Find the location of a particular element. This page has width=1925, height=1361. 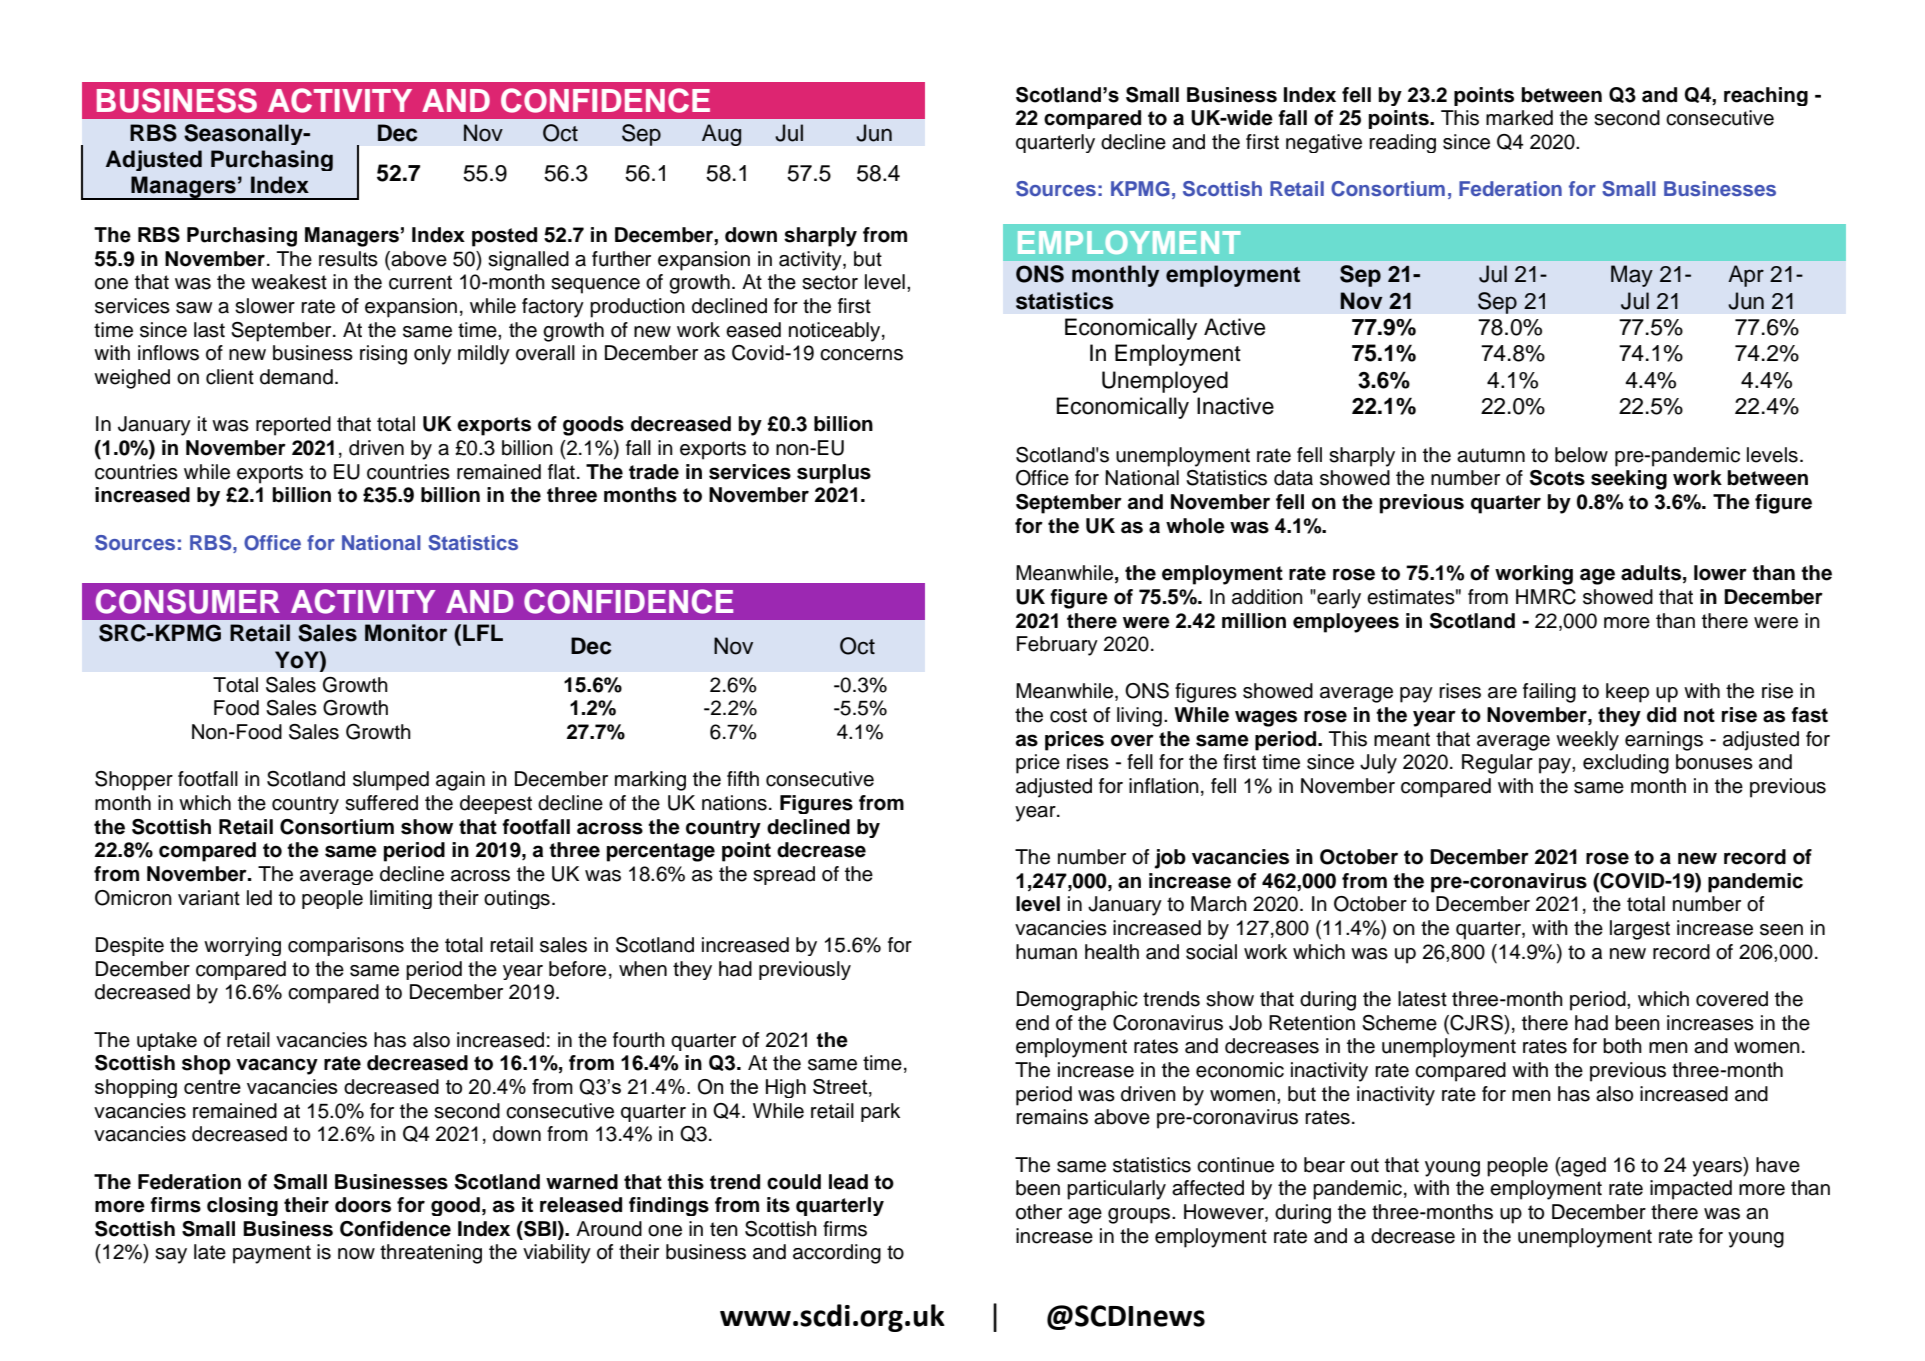

Aug is located at coordinates (722, 135).
